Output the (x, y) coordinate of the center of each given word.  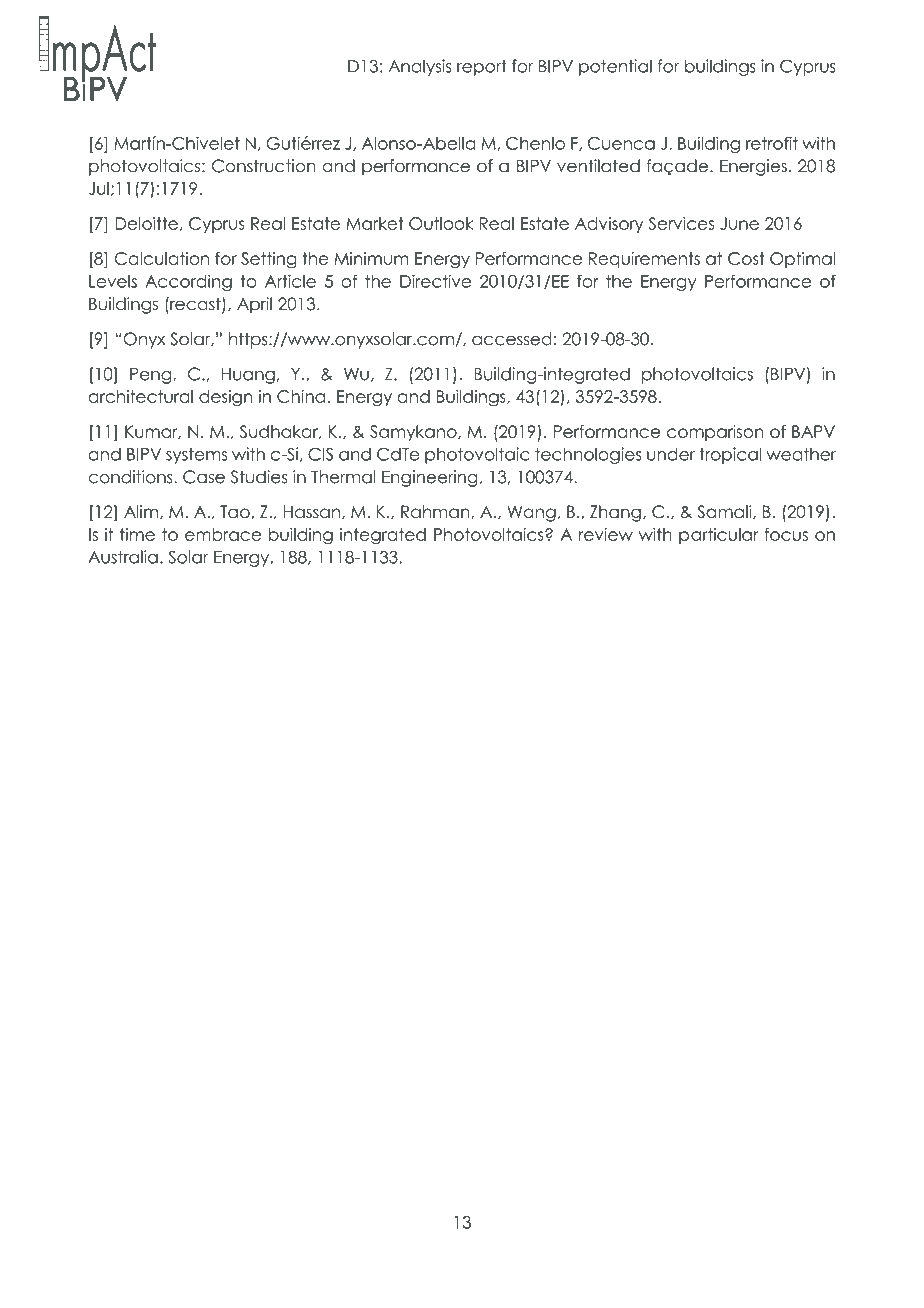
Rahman (436, 512)
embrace (223, 534)
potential (615, 67)
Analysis (420, 67)
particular (719, 536)
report (482, 68)
